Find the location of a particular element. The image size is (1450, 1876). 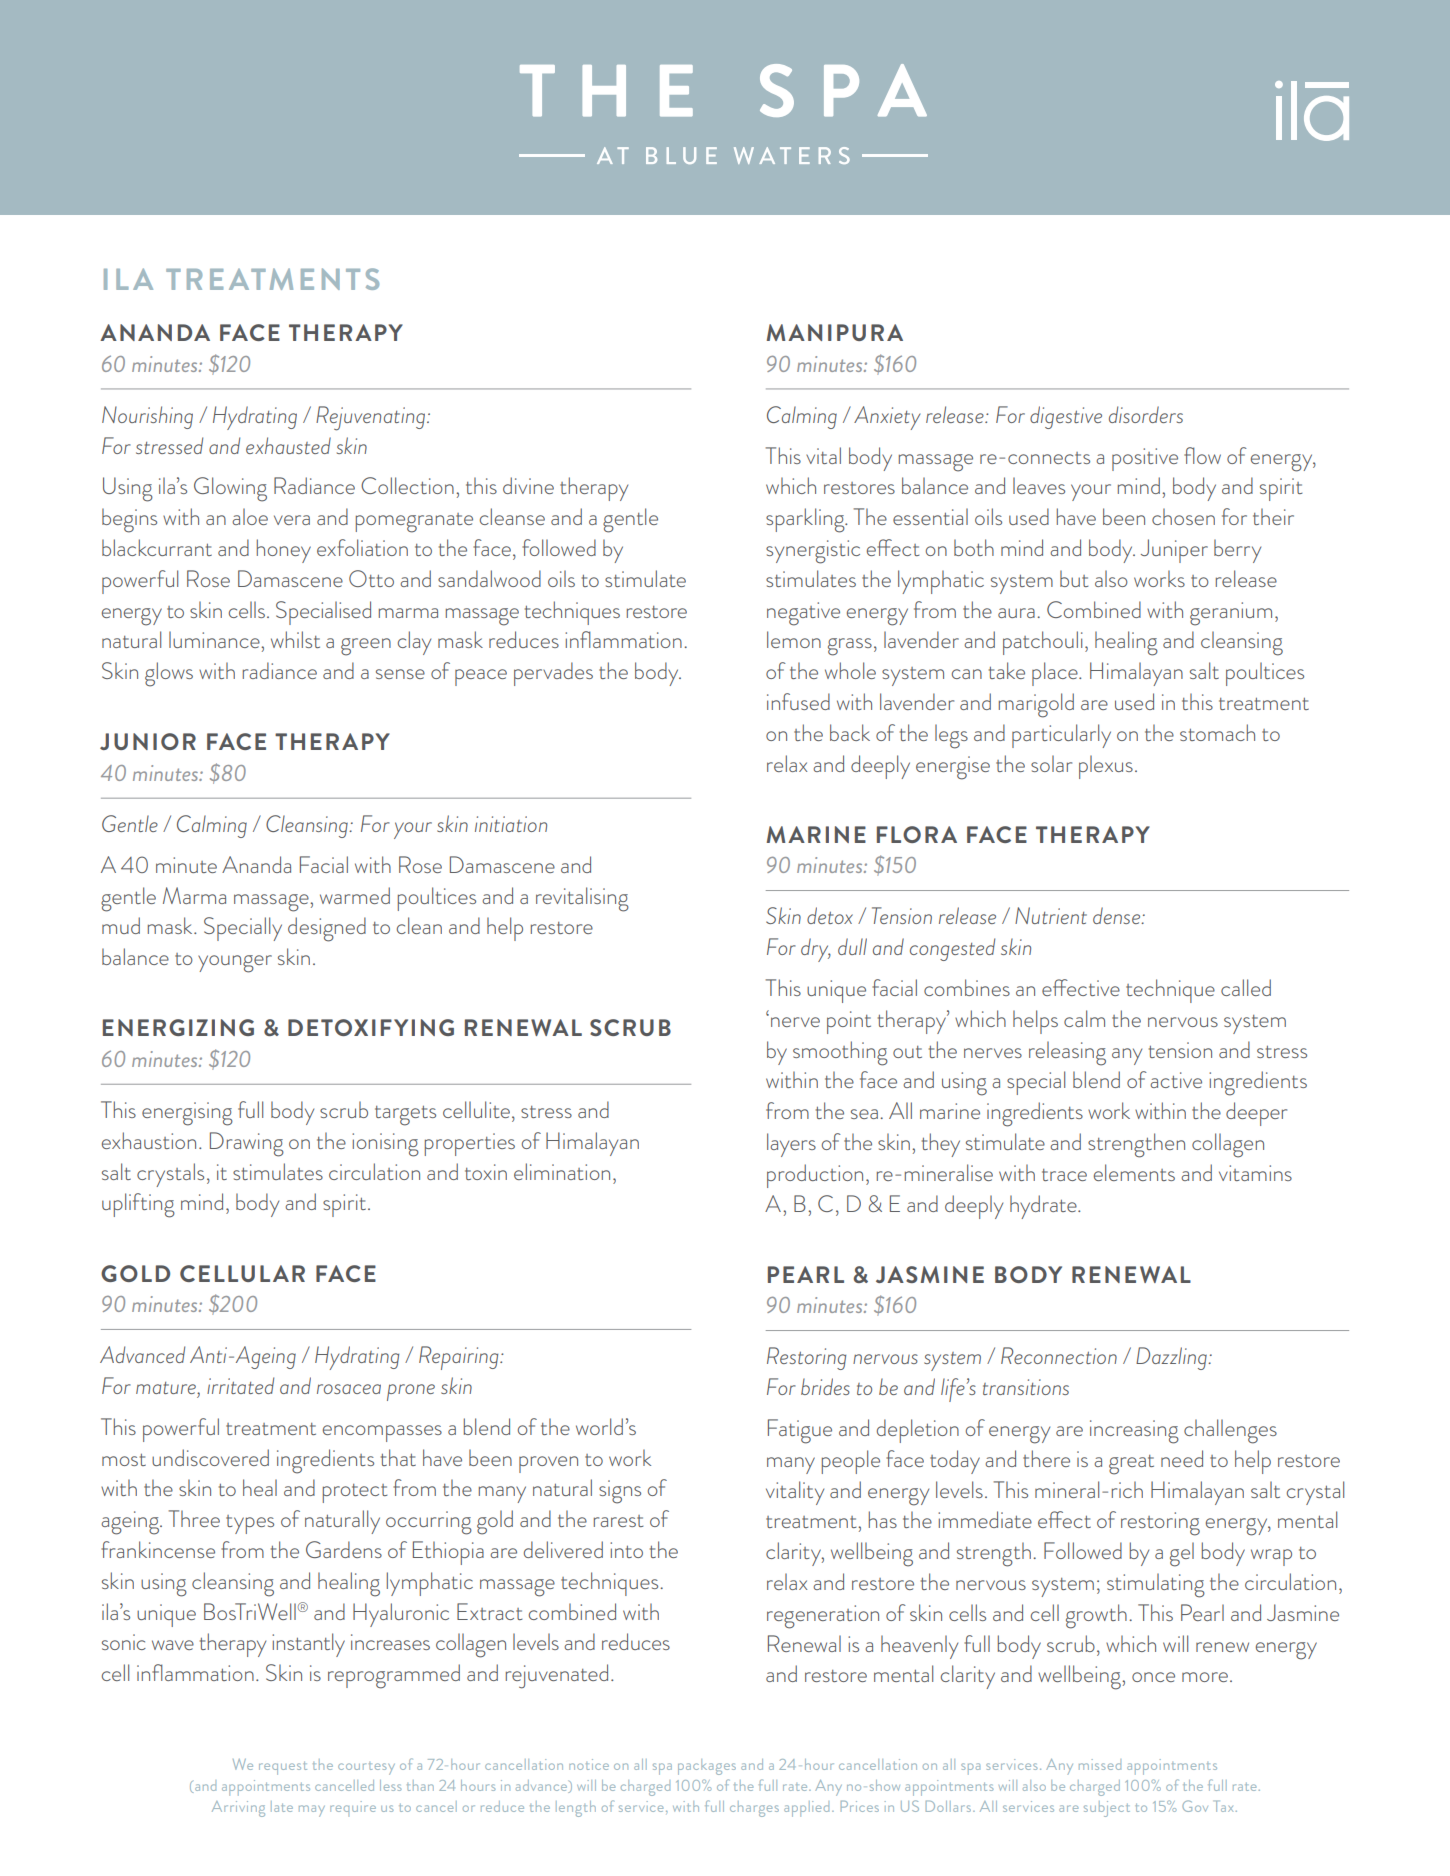

energising is located at coordinates (187, 1114).
